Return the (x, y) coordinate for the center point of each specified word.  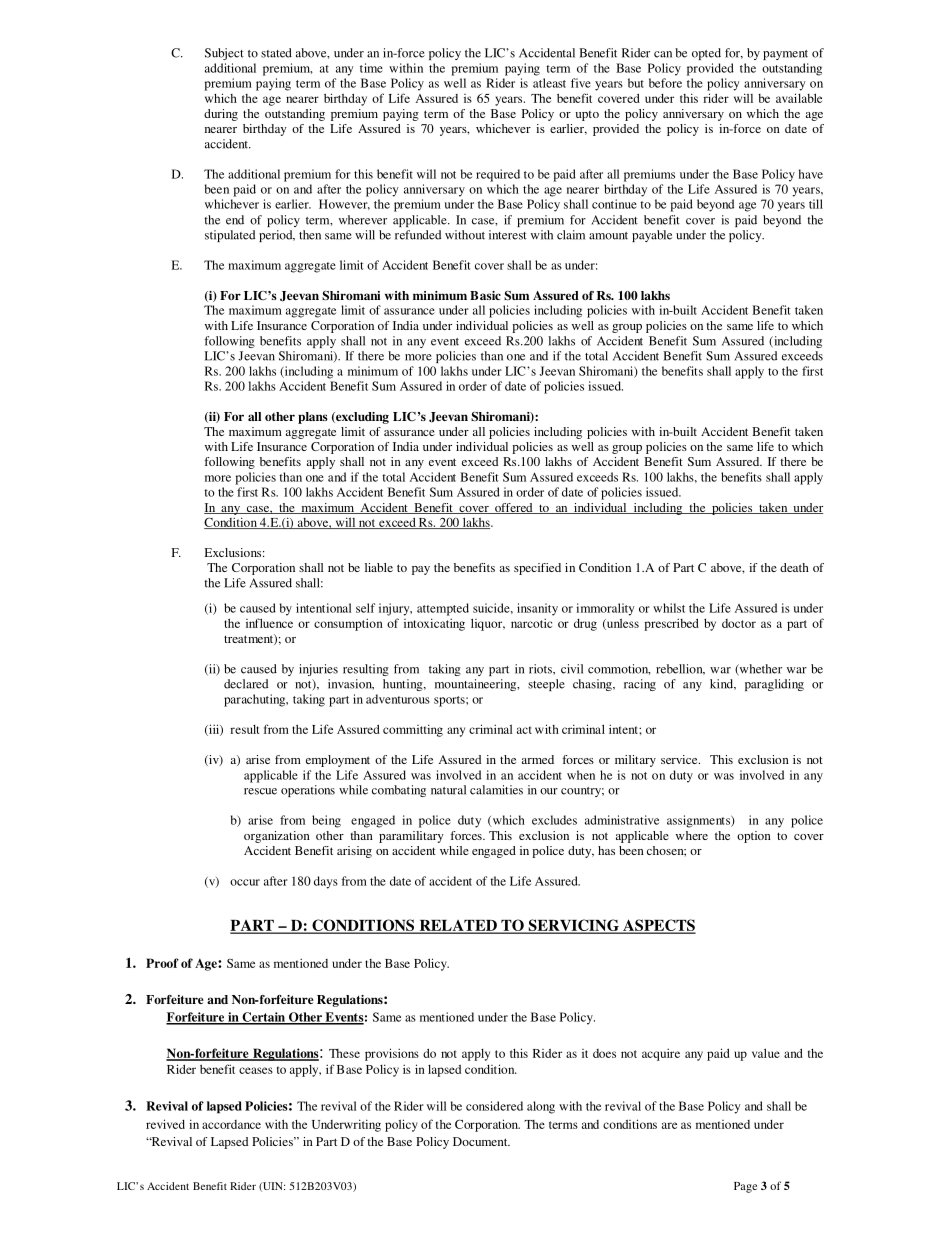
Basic (485, 295)
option (754, 837)
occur (245, 882)
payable (652, 236)
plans (313, 418)
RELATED (458, 926)
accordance (231, 1124)
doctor (739, 623)
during (221, 115)
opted (706, 54)
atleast (549, 83)
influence (269, 623)
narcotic (531, 623)
